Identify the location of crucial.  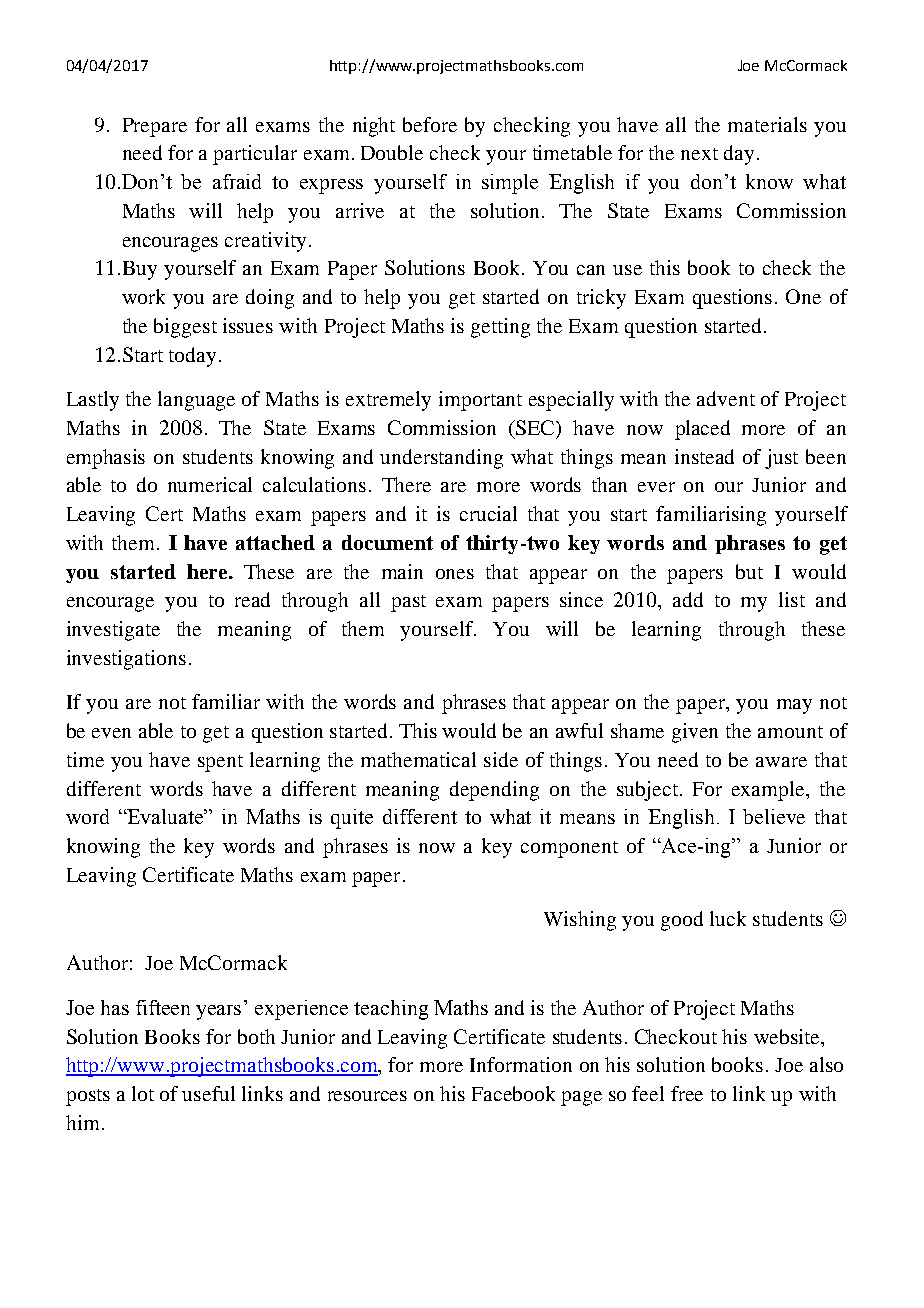
(488, 513).
